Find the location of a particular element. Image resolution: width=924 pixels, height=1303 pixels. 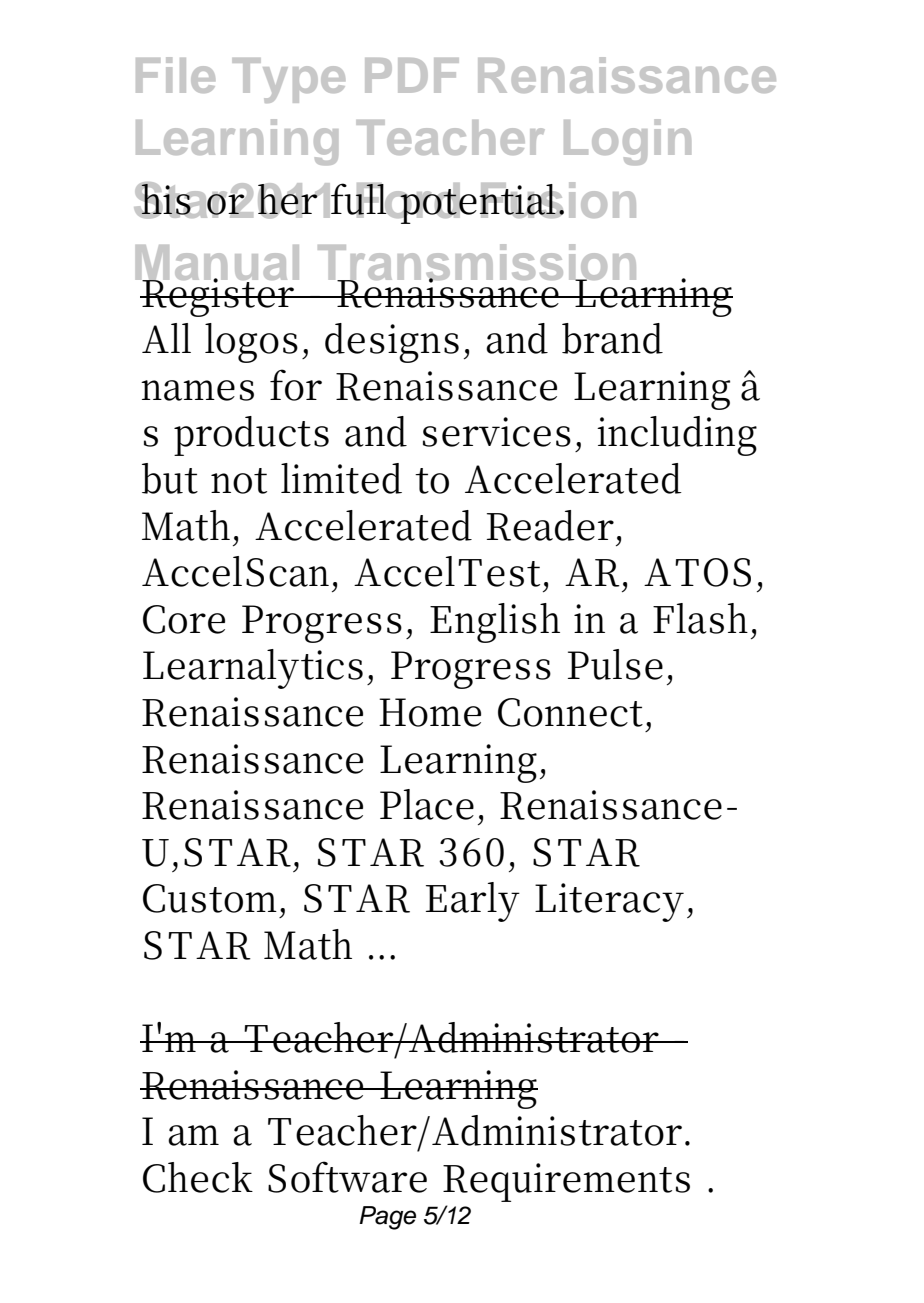

Type is located at coordinates (288, 80).
